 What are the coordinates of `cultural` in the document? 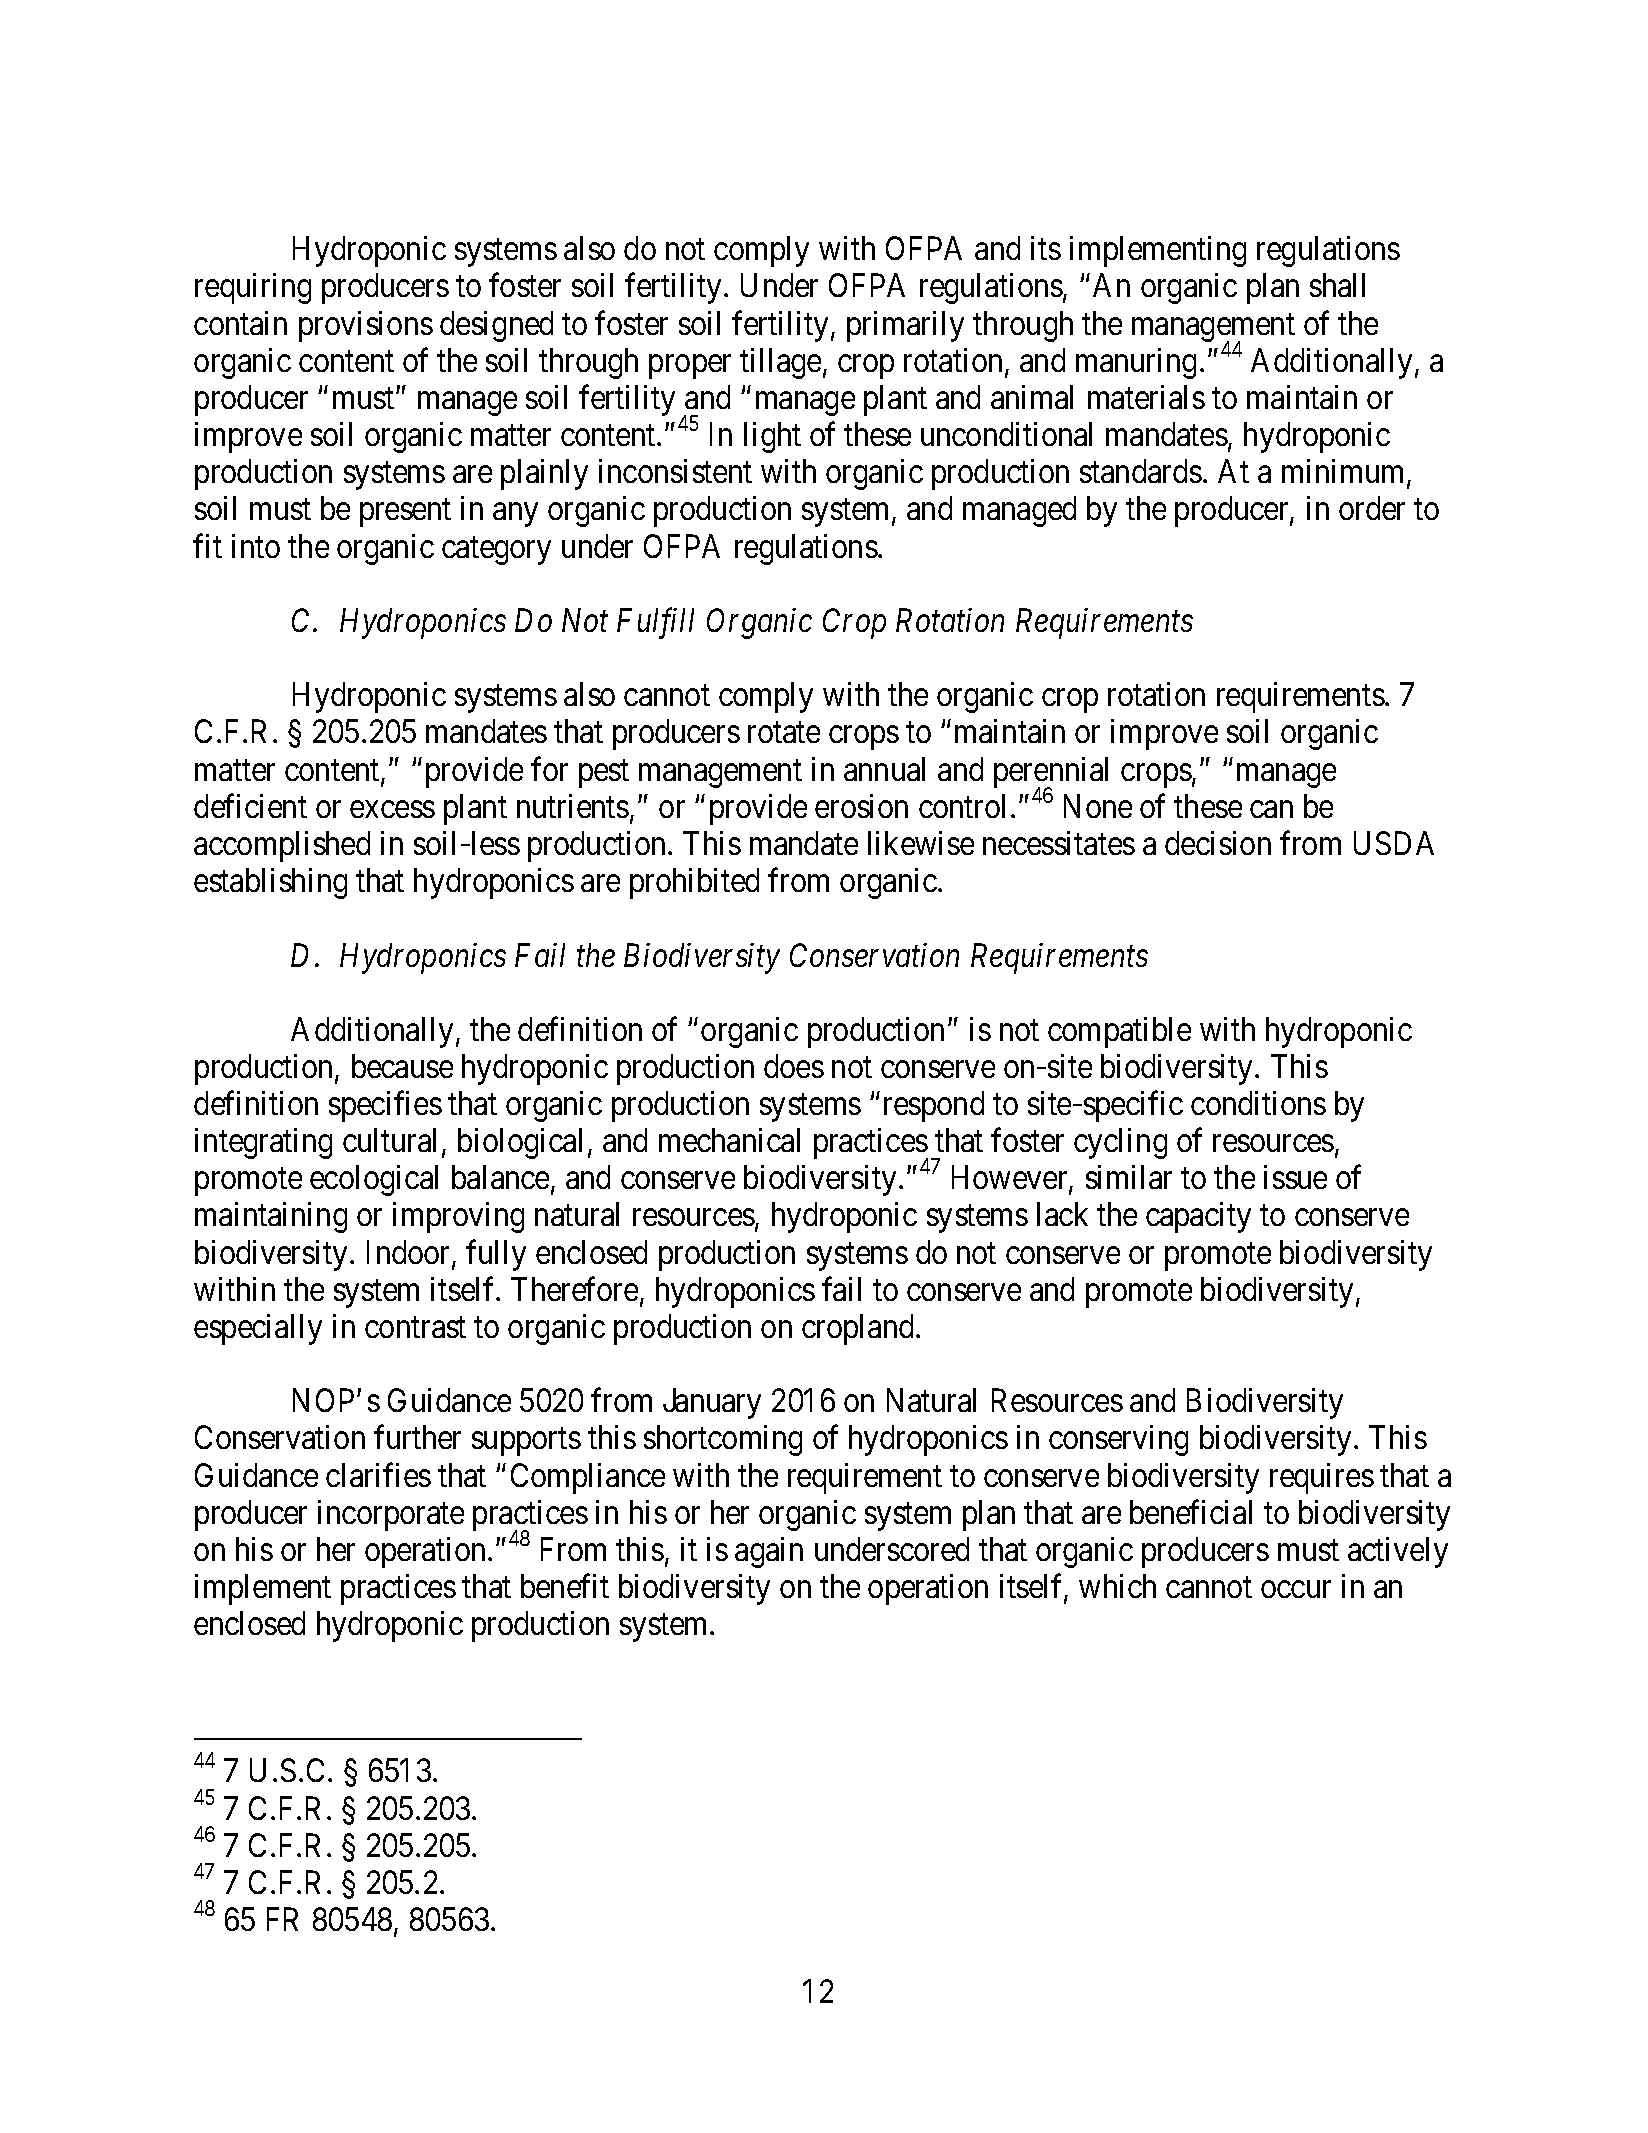 It's located at (393, 1142).
